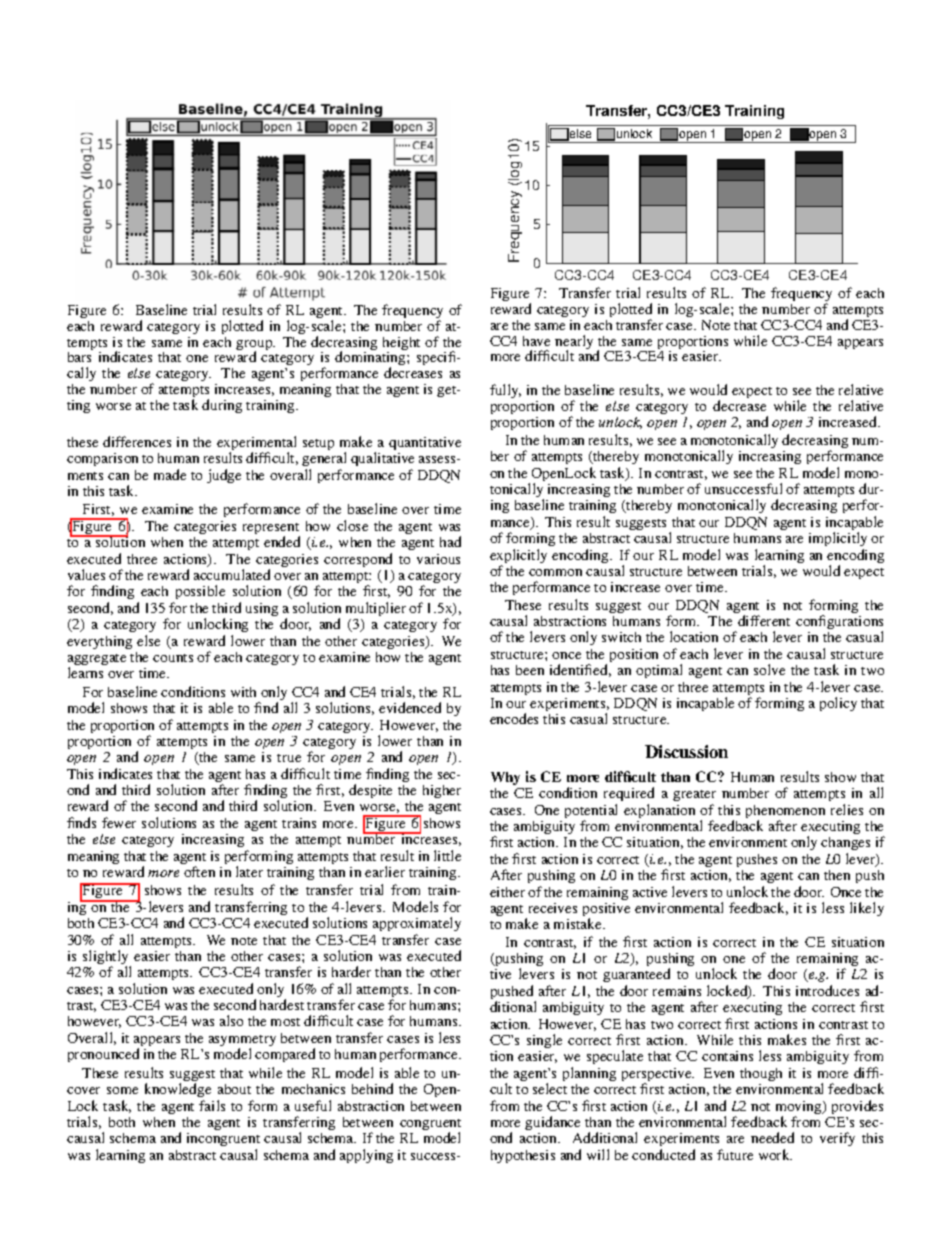 This page has width=952, height=1233. I want to click on introduces, so click(827, 990).
